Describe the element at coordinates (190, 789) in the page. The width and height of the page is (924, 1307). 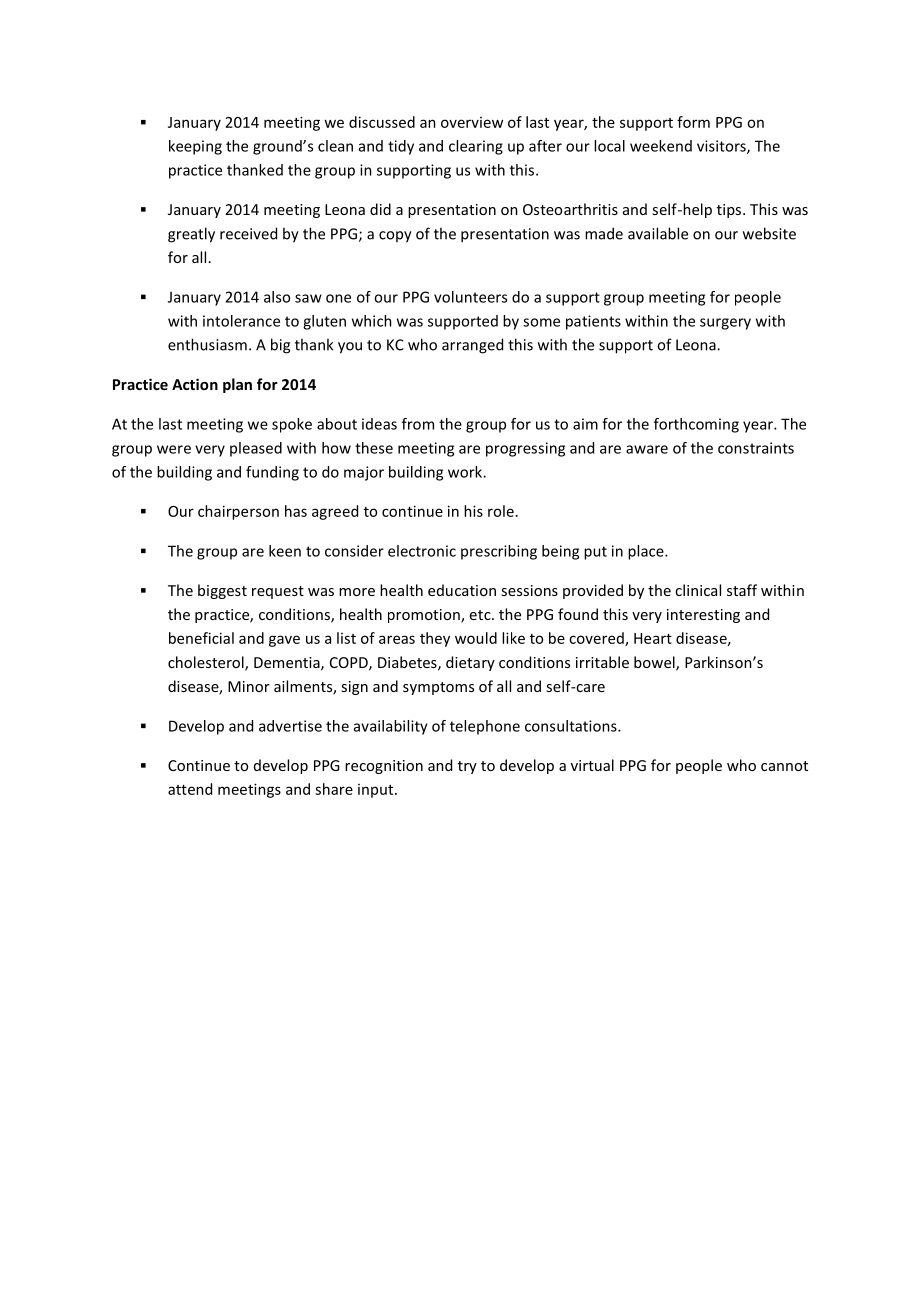
I see `attend` at that location.
